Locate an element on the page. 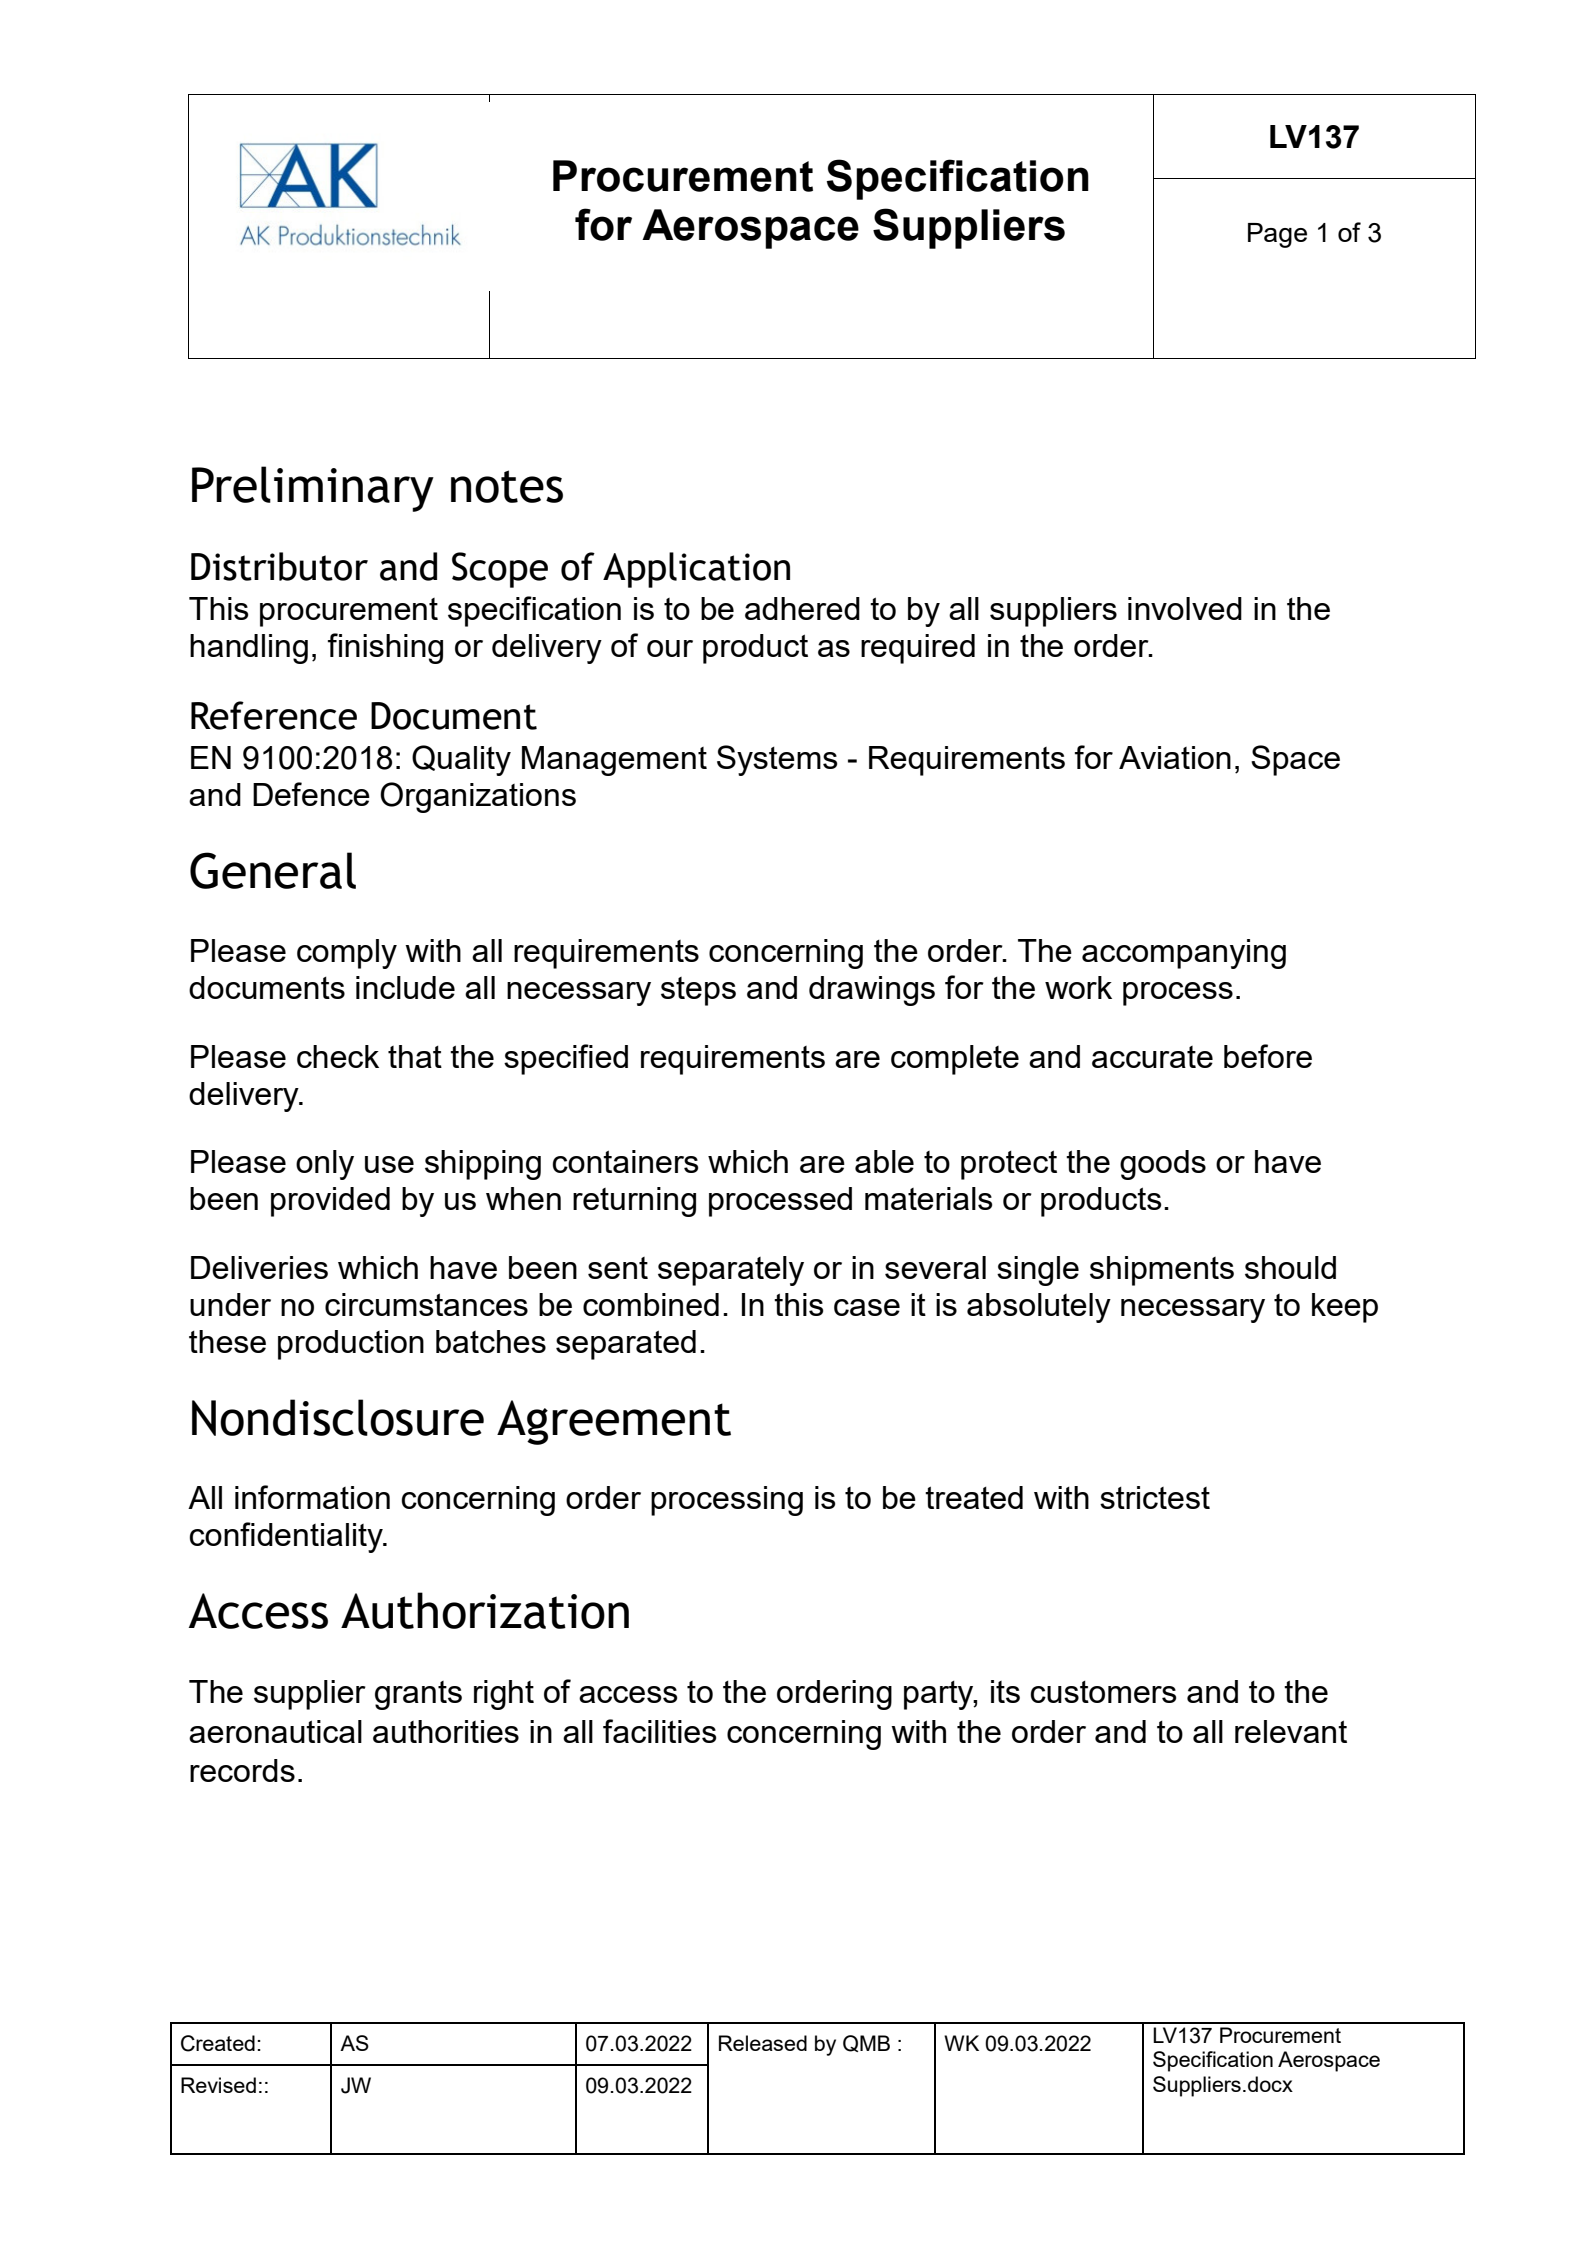  General is located at coordinates (273, 870).
